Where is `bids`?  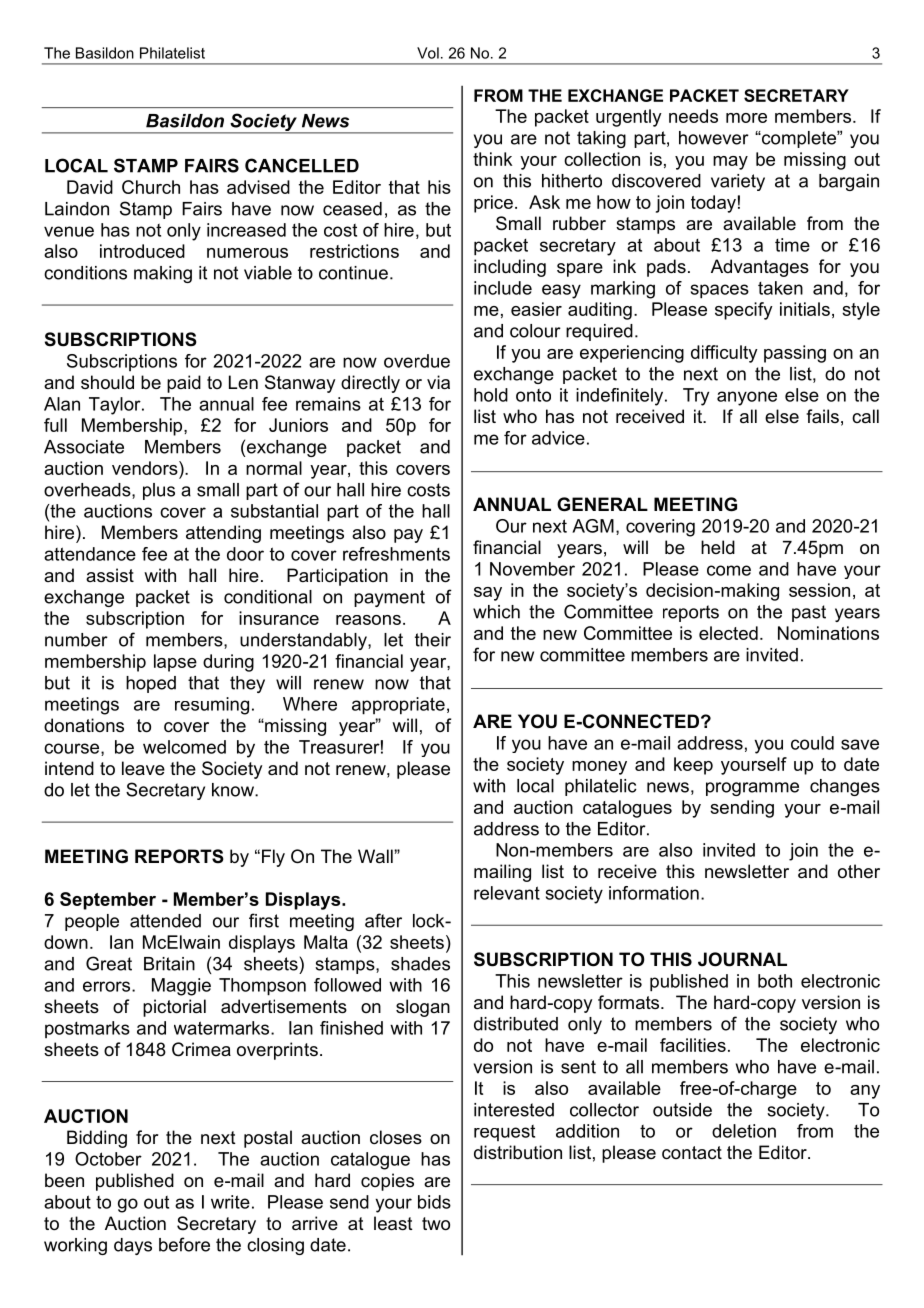 bids is located at coordinates (434, 1202).
